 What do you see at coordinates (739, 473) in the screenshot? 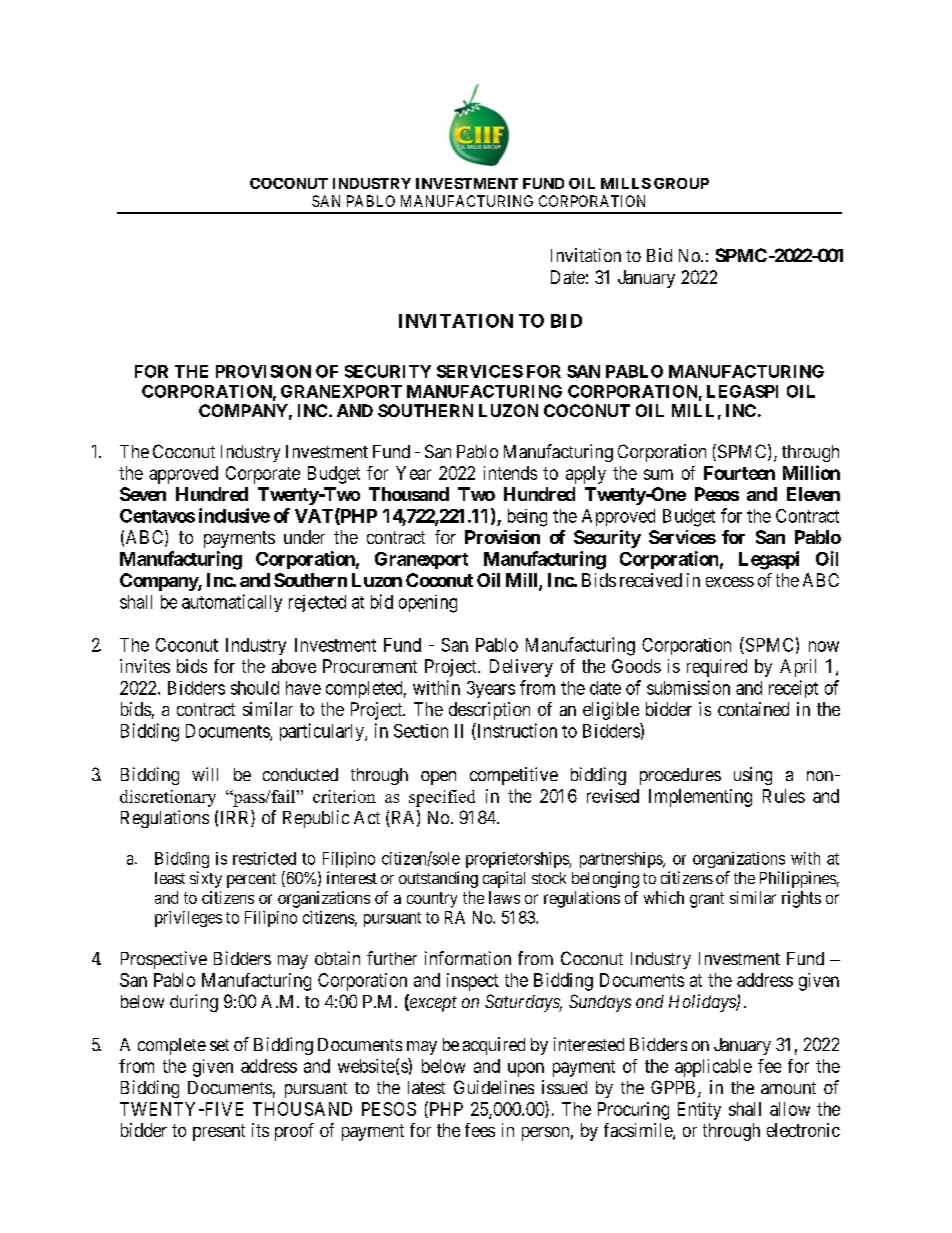
I see `Fourteen` at bounding box center [739, 473].
